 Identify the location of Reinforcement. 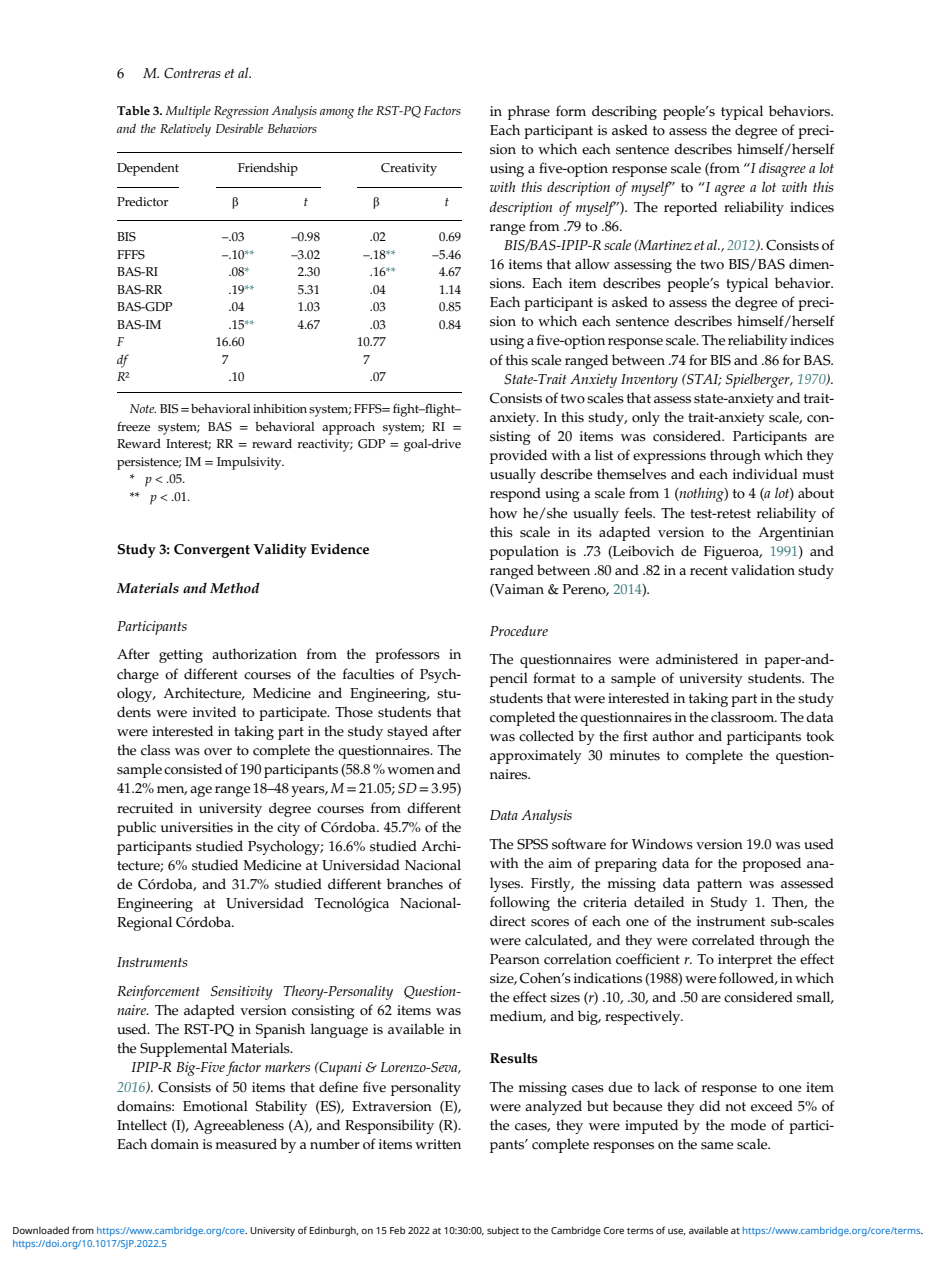
(158, 992).
